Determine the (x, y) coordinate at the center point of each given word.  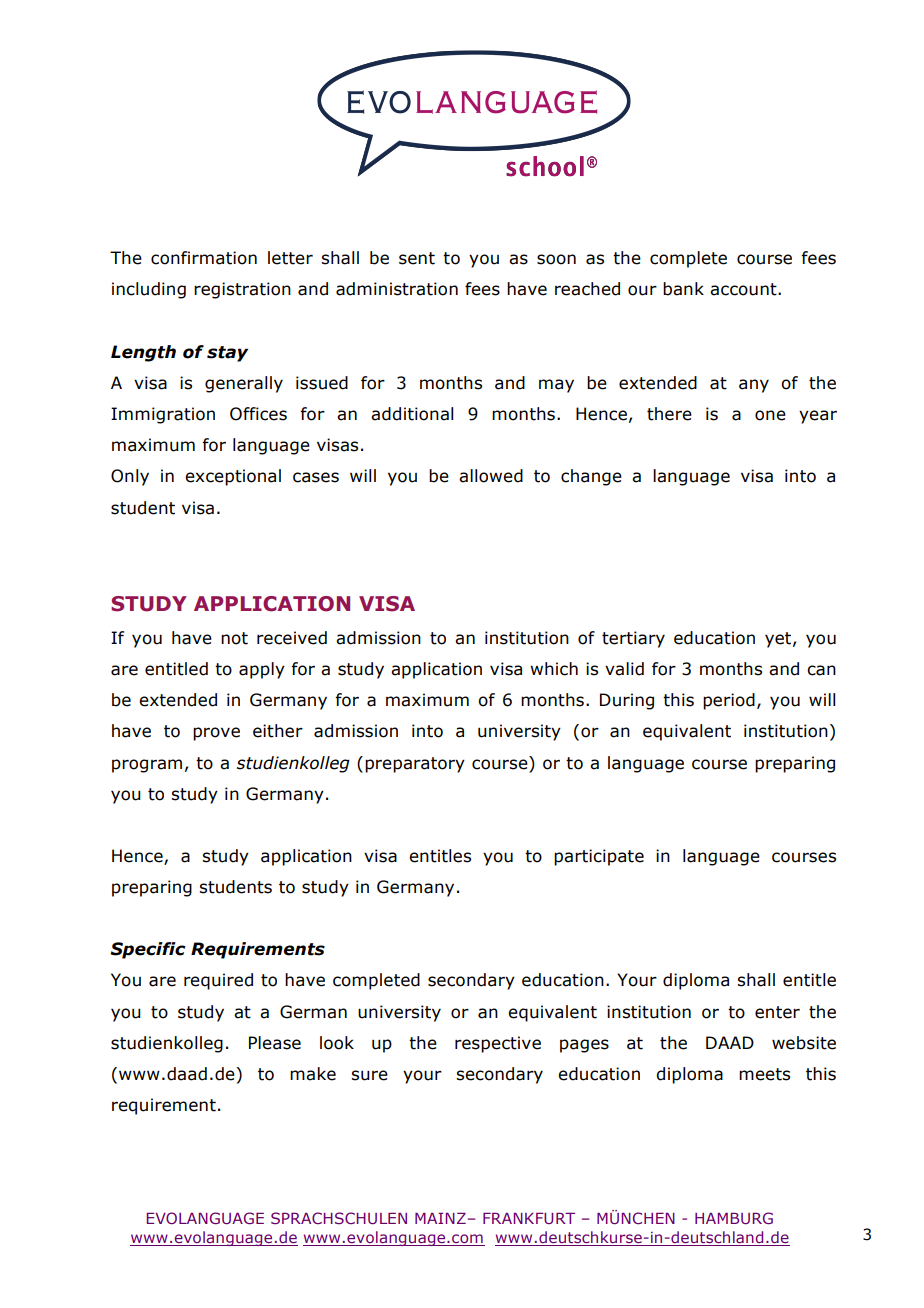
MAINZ (440, 1218)
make (313, 1074)
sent (417, 258)
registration (242, 290)
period (729, 701)
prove (216, 734)
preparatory (415, 765)
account (744, 289)
